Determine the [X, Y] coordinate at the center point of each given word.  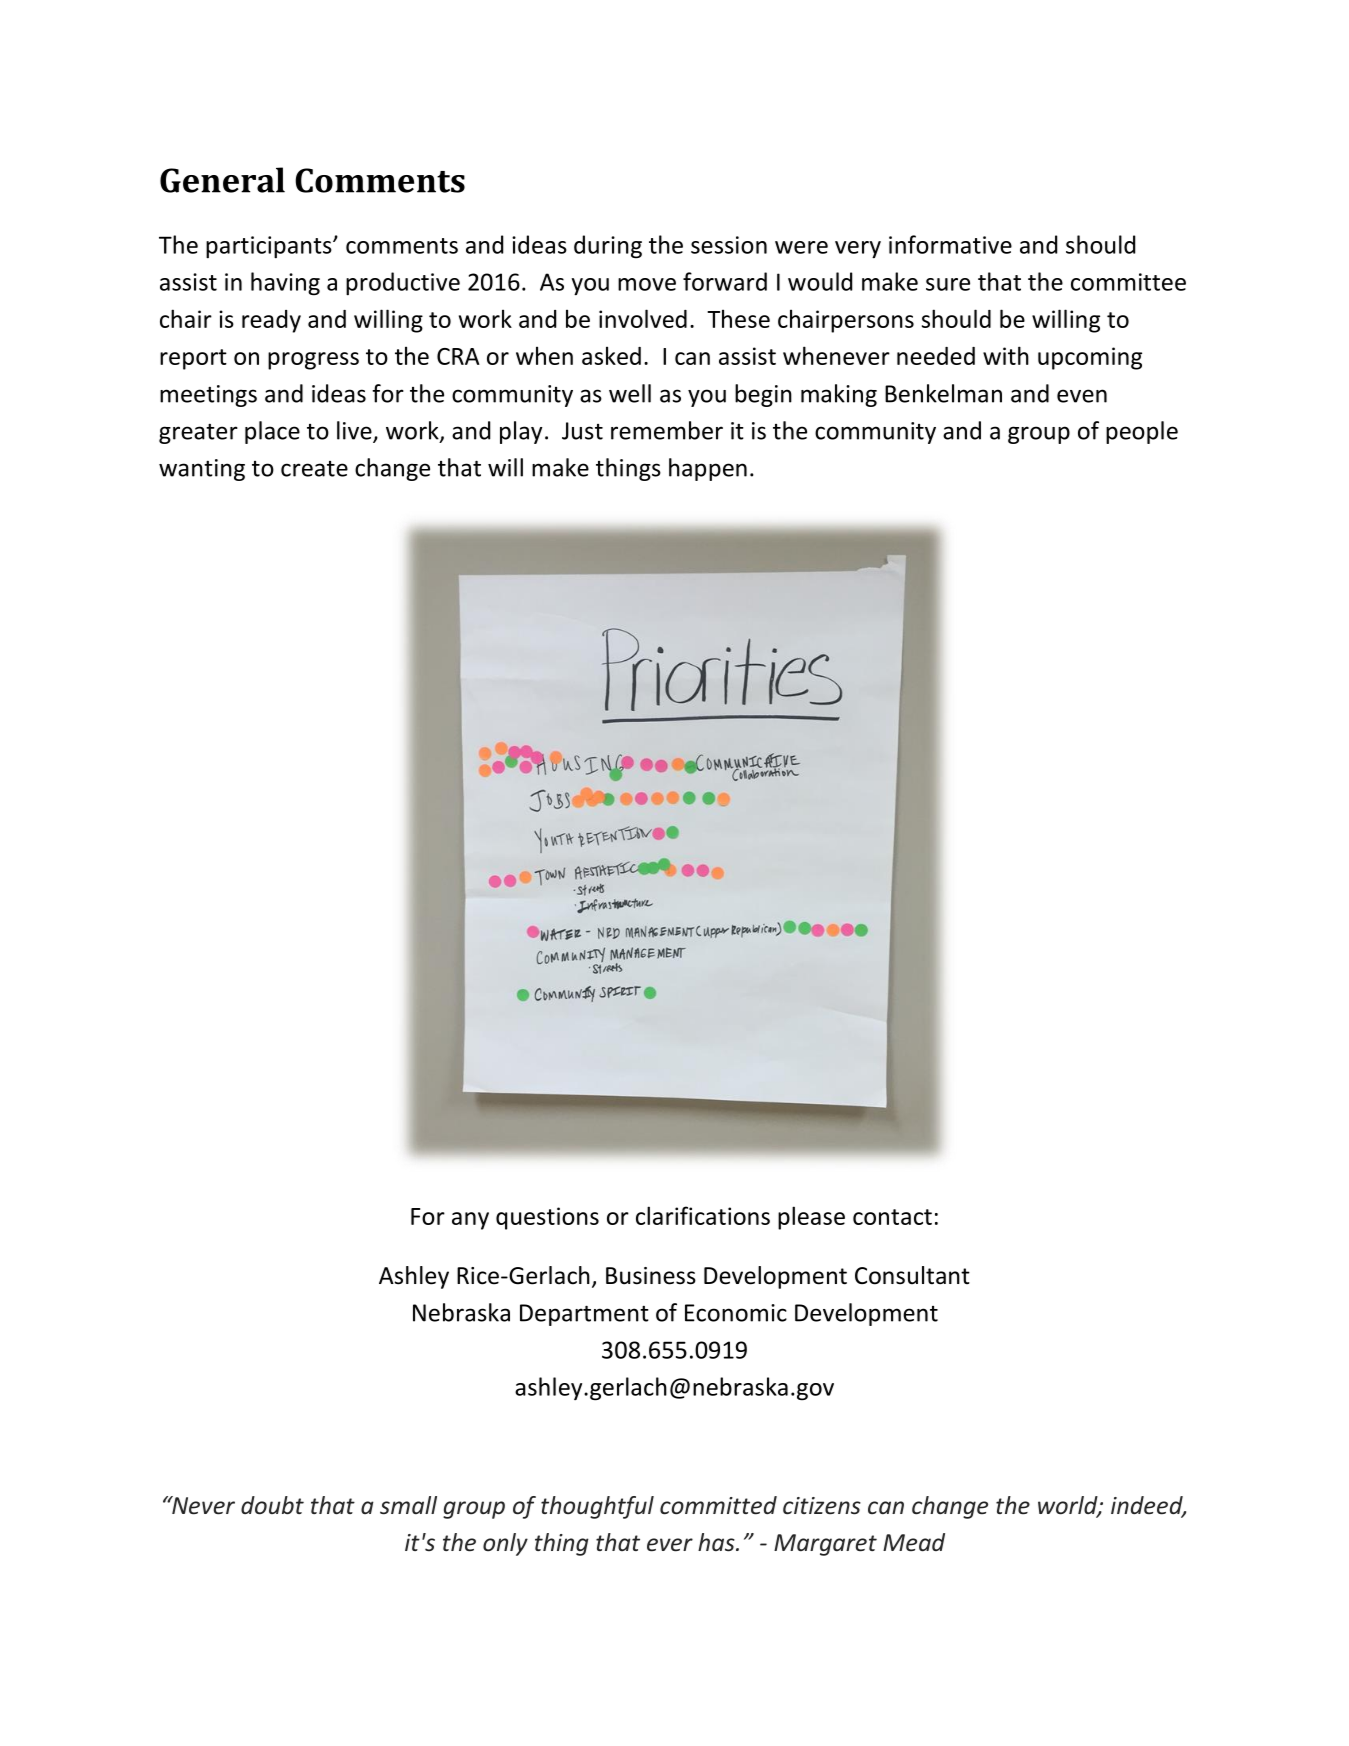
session [729, 245]
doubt [272, 1505]
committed [718, 1505]
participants [270, 247]
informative [950, 244]
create [314, 469]
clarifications [703, 1215]
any [470, 1221]
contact [892, 1217]
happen [708, 469]
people [1142, 432]
